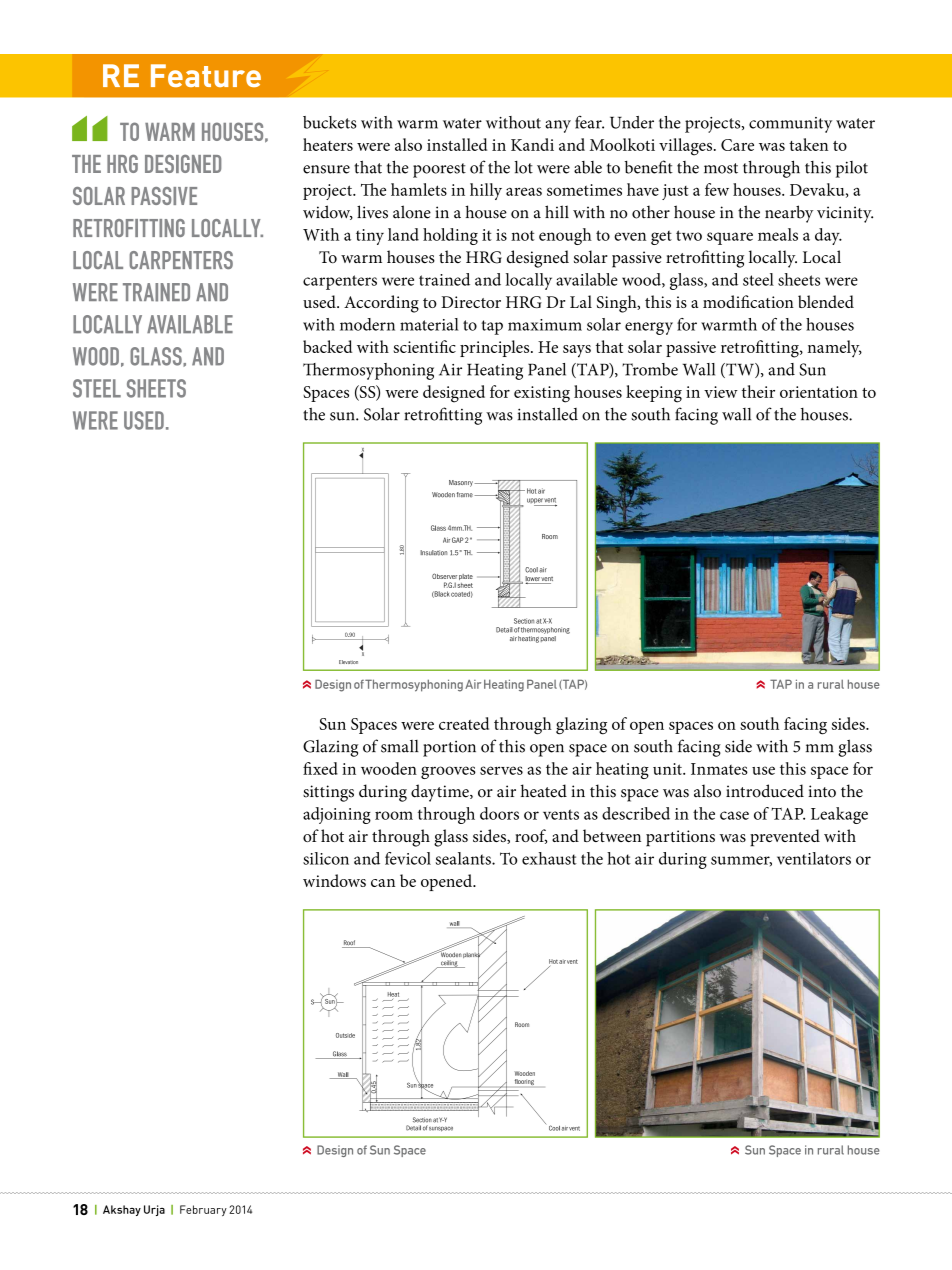  What do you see at coordinates (737, 145) in the screenshot?
I see `Care` at bounding box center [737, 145].
